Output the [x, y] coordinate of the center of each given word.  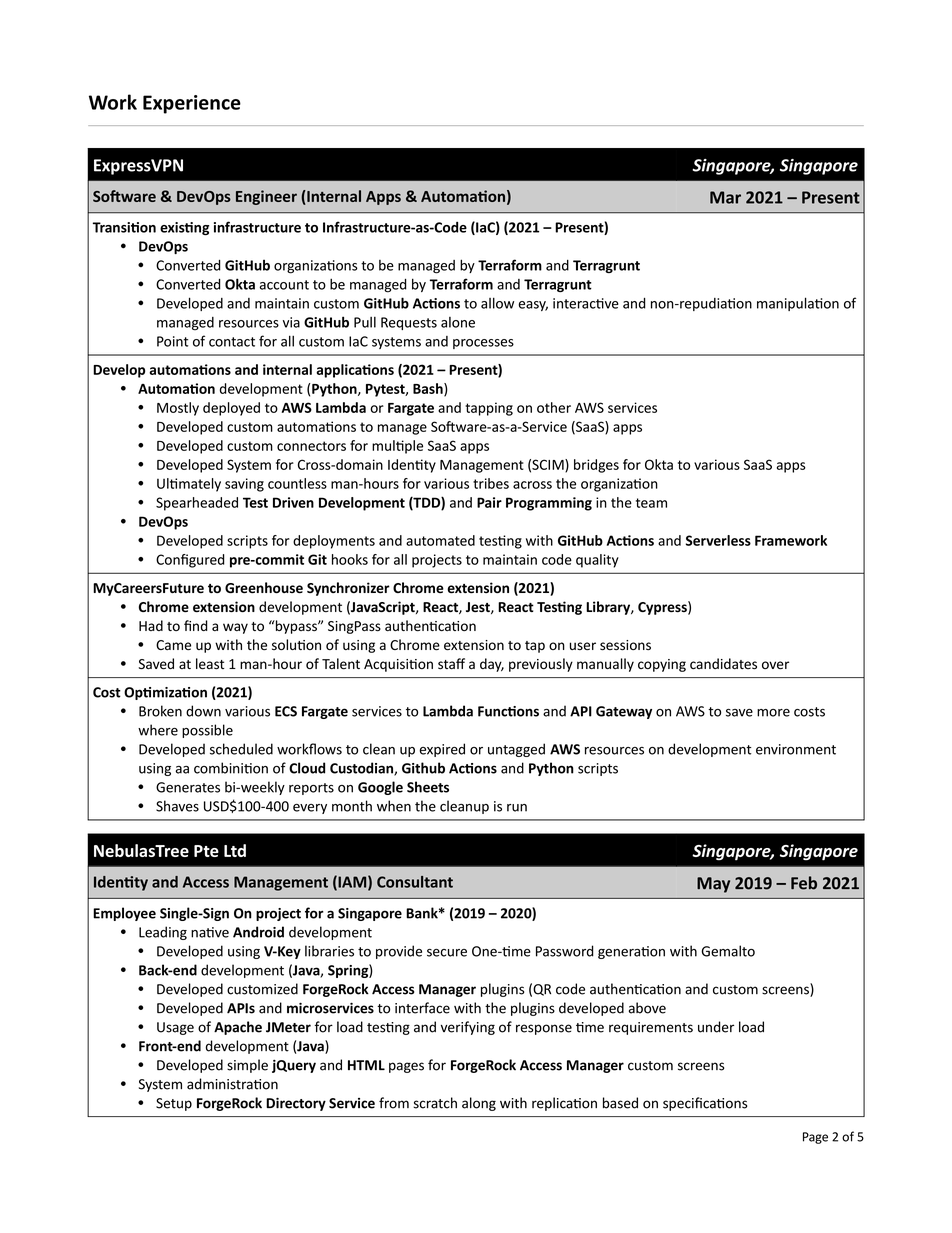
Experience [192, 104]
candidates [723, 664]
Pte [206, 851]
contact [232, 342]
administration [232, 1084]
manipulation [798, 304]
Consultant [415, 882]
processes [483, 344]
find [196, 625]
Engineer [266, 197]
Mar [725, 197]
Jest [479, 608]
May [713, 885]
